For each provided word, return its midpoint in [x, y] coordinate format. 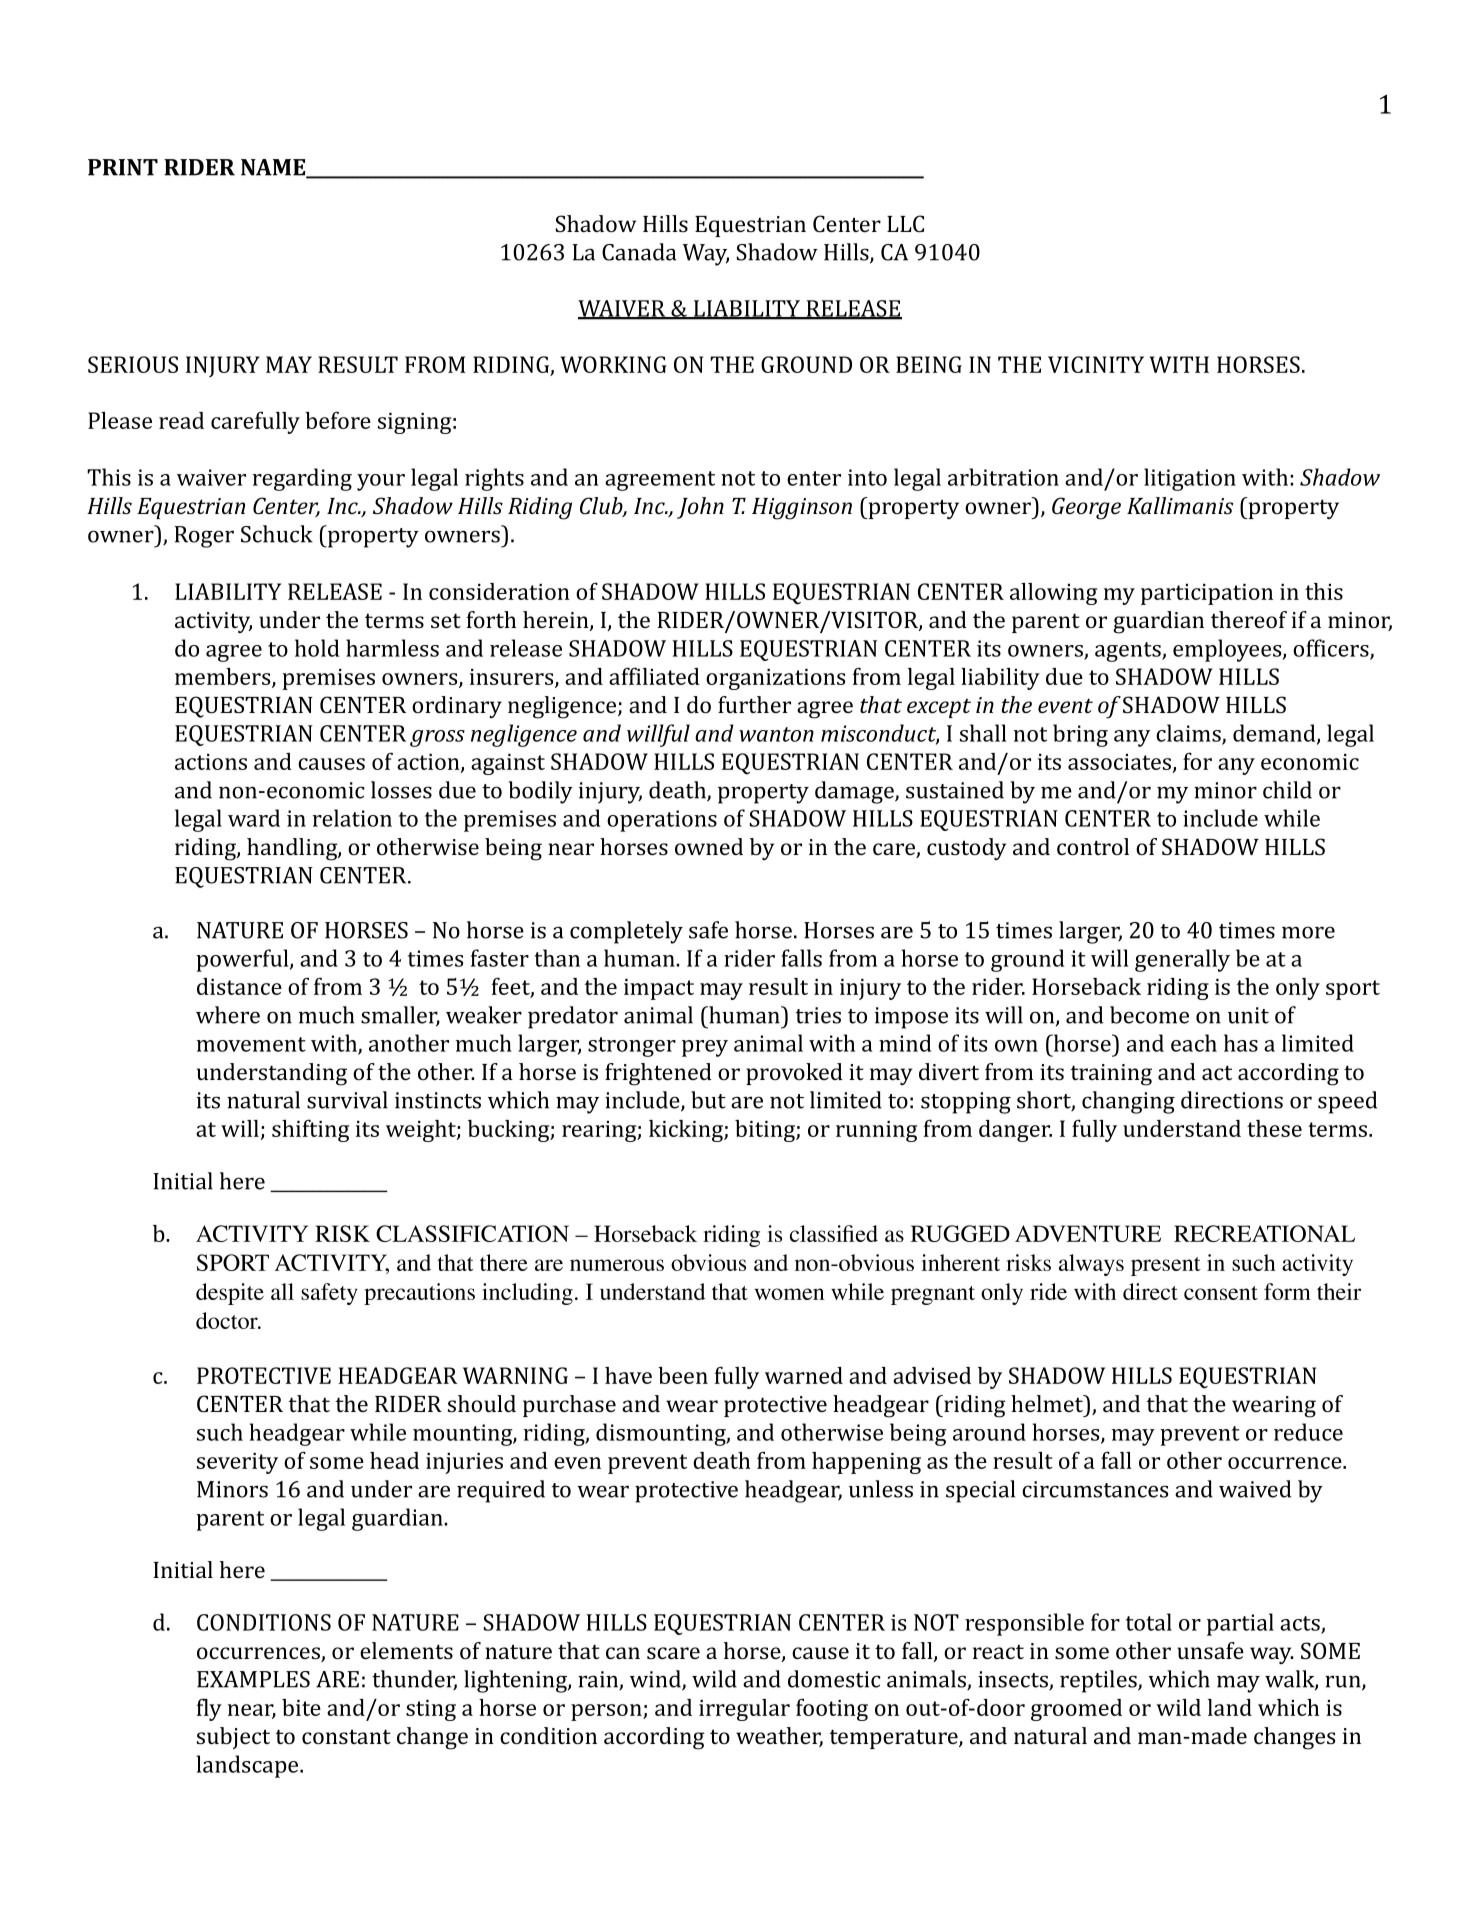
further [754, 704]
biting [766, 1131]
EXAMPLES [253, 1679]
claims [1188, 733]
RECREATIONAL [1264, 1233]
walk [1290, 1680]
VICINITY [1096, 364]
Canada [639, 252]
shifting [310, 1130]
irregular [744, 1710]
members [224, 678]
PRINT [123, 167]
